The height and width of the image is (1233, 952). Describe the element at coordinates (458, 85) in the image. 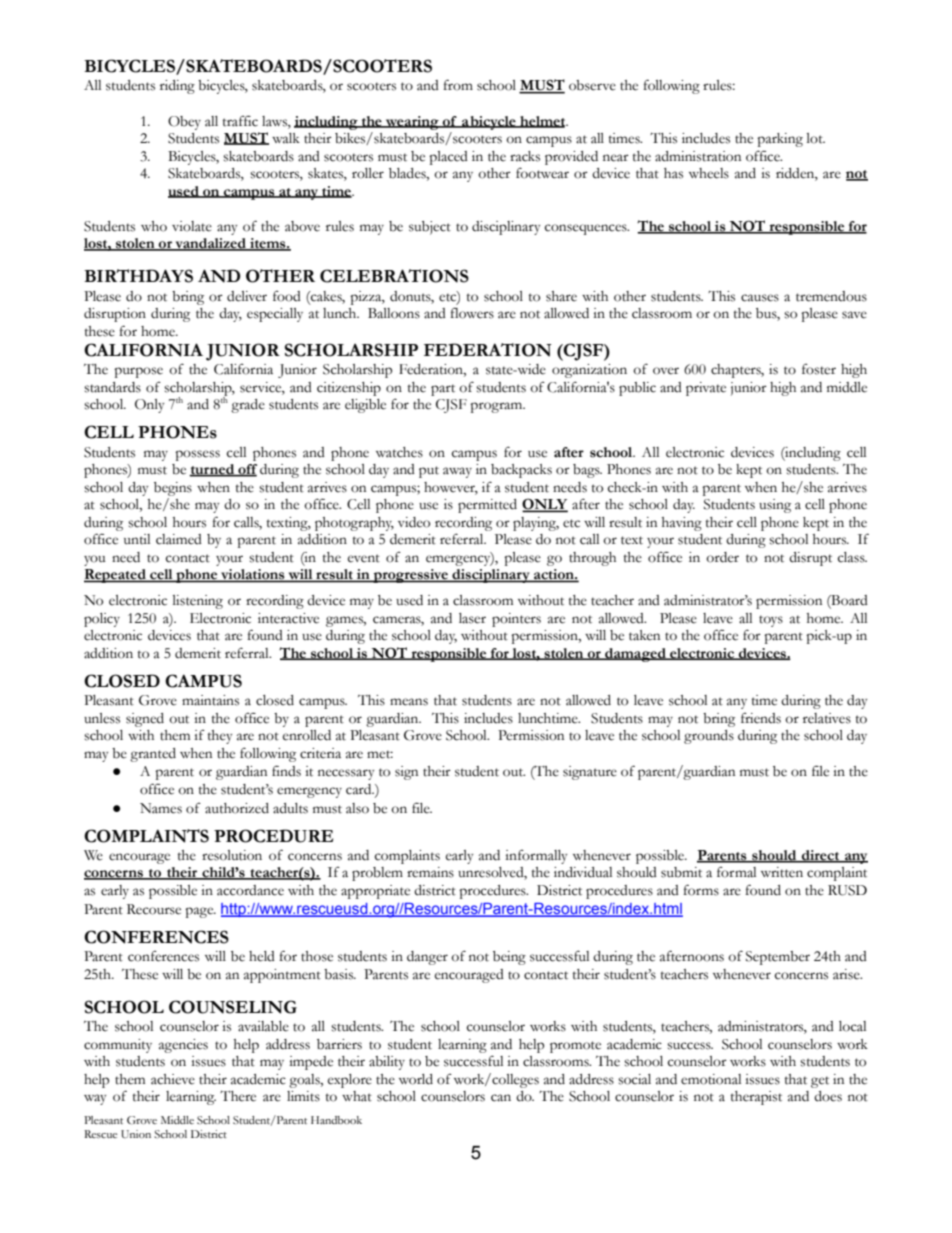

I see `from` at that location.
